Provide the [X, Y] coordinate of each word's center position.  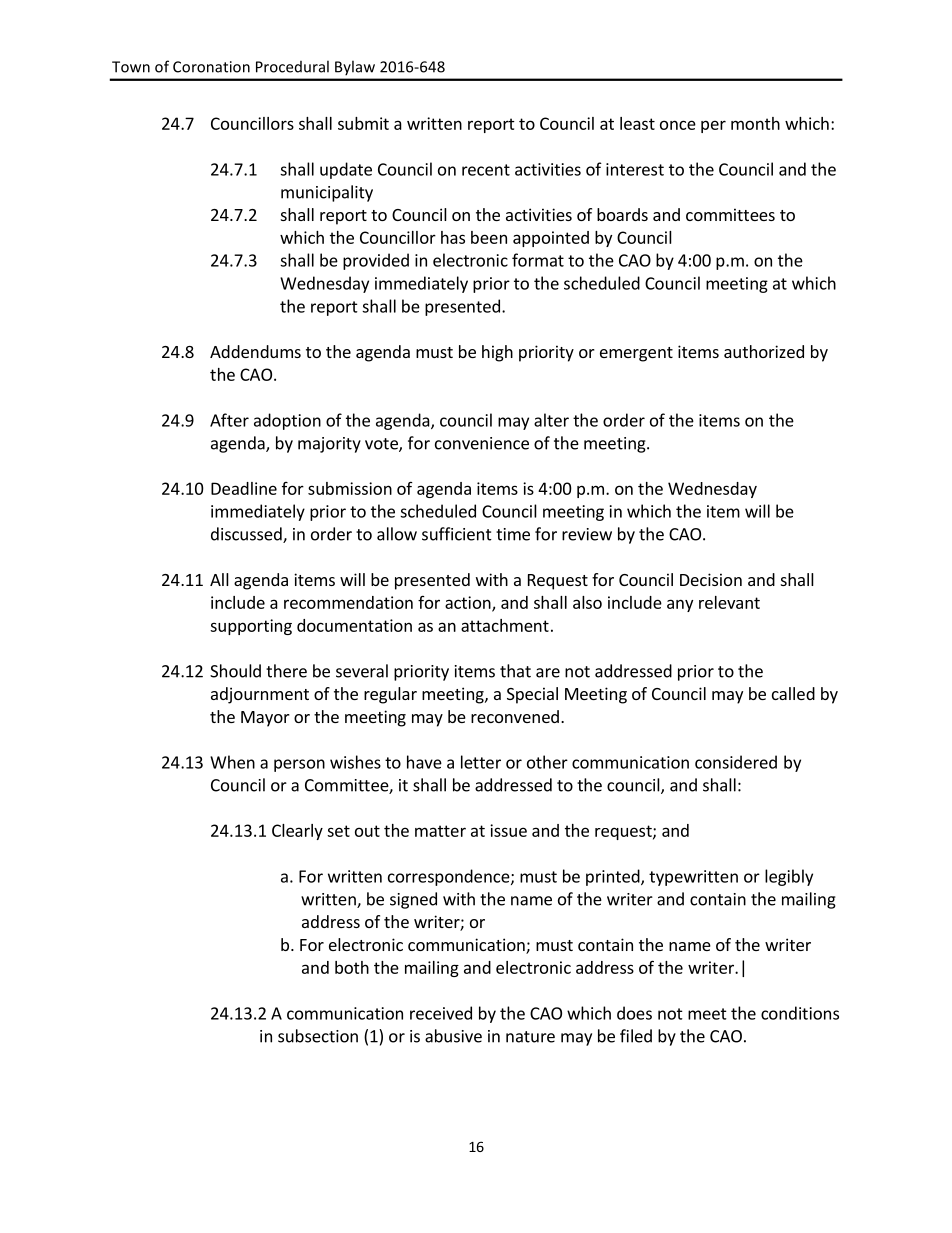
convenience [482, 443]
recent [486, 170]
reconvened [515, 716]
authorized [764, 351]
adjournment [260, 695]
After [229, 420]
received [441, 1013]
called [793, 693]
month [755, 123]
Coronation [211, 67]
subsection [318, 1036]
